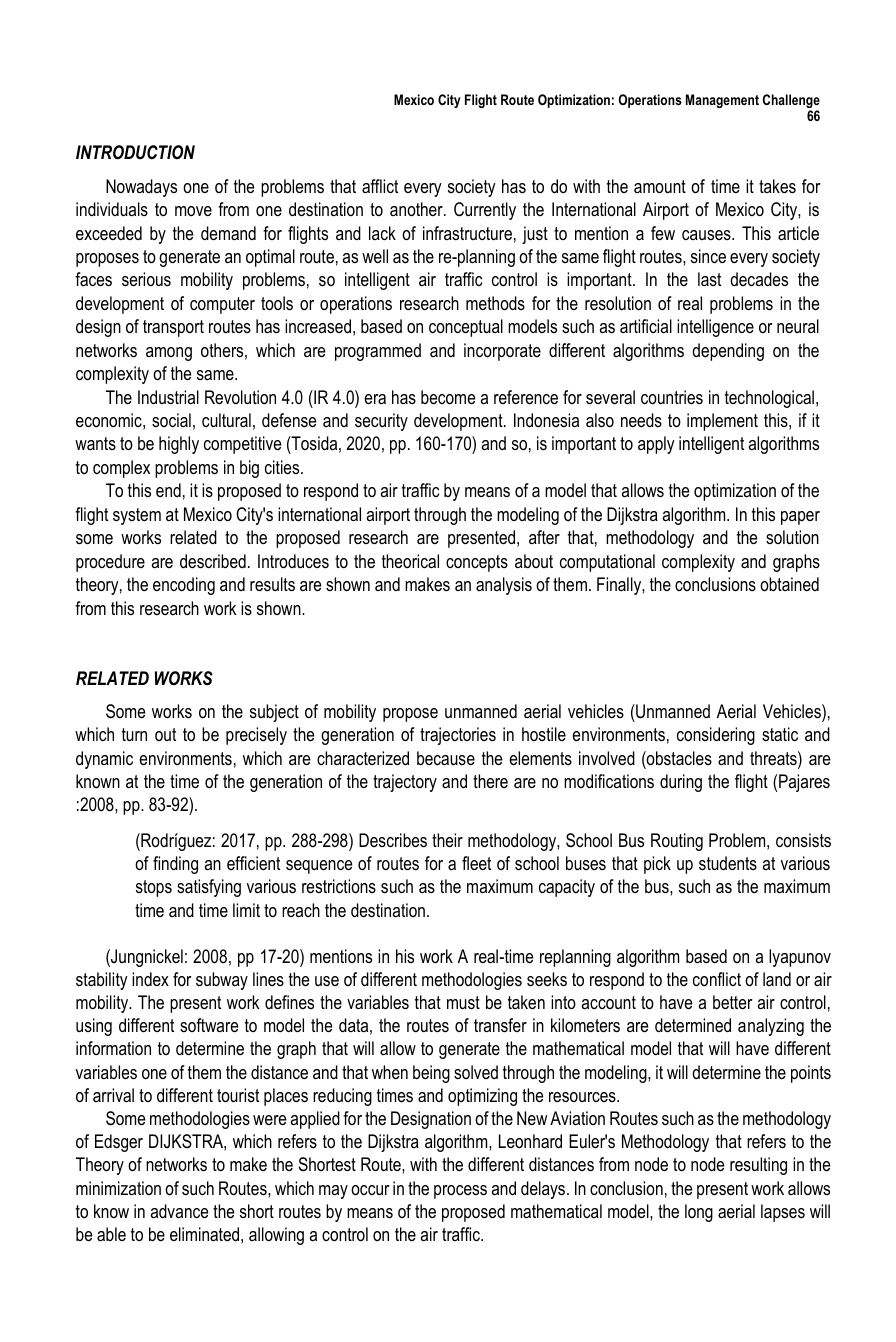  What do you see at coordinates (135, 152) in the screenshot?
I see `INTRODUCTION` at bounding box center [135, 152].
